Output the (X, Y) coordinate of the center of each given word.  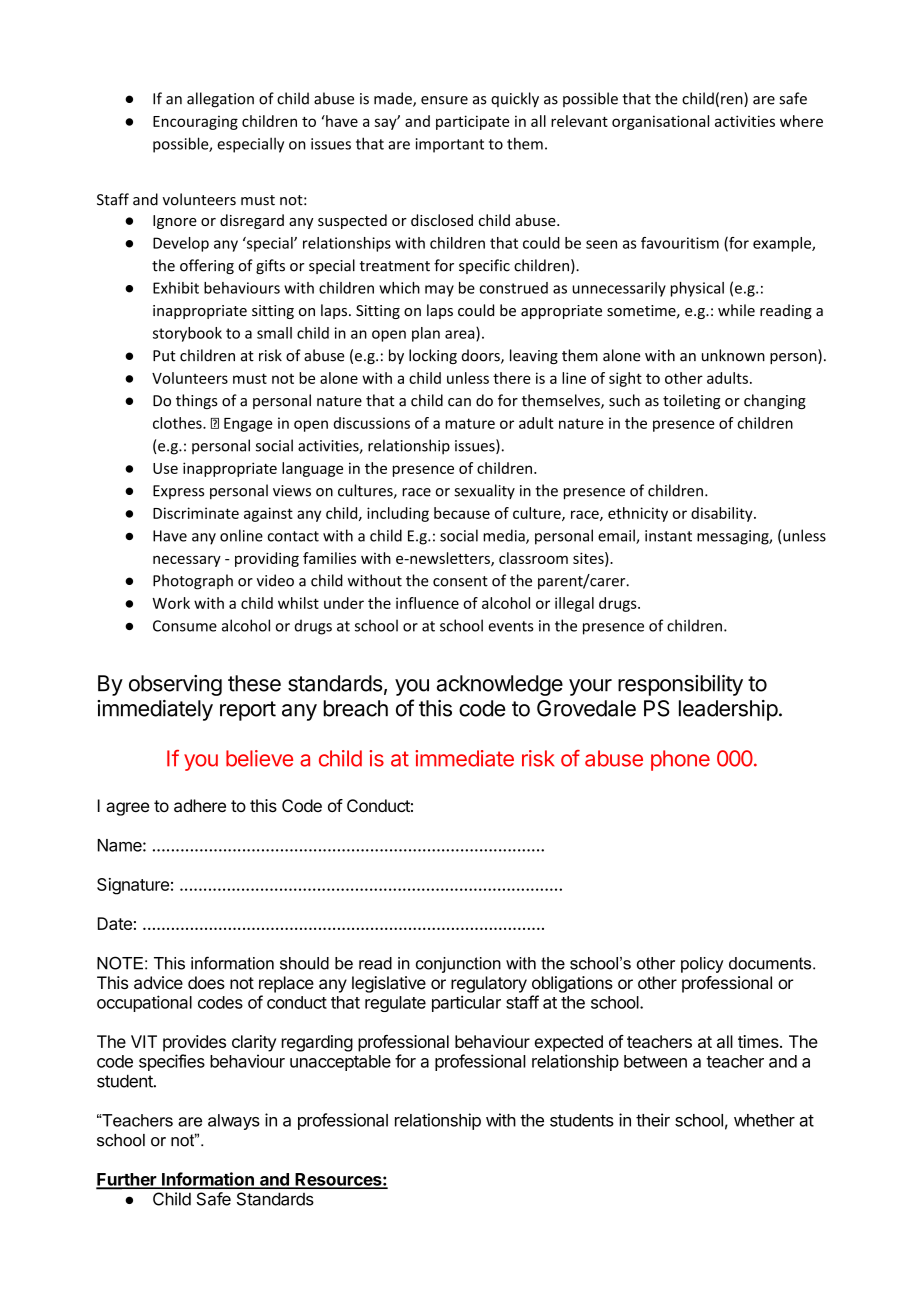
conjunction (458, 965)
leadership (728, 710)
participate (472, 122)
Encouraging (195, 123)
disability (723, 514)
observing (175, 685)
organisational (660, 122)
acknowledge (500, 685)
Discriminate (196, 513)
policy (702, 965)
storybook (187, 334)
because (462, 513)
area (461, 335)
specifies (172, 1062)
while (736, 310)
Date (115, 923)
